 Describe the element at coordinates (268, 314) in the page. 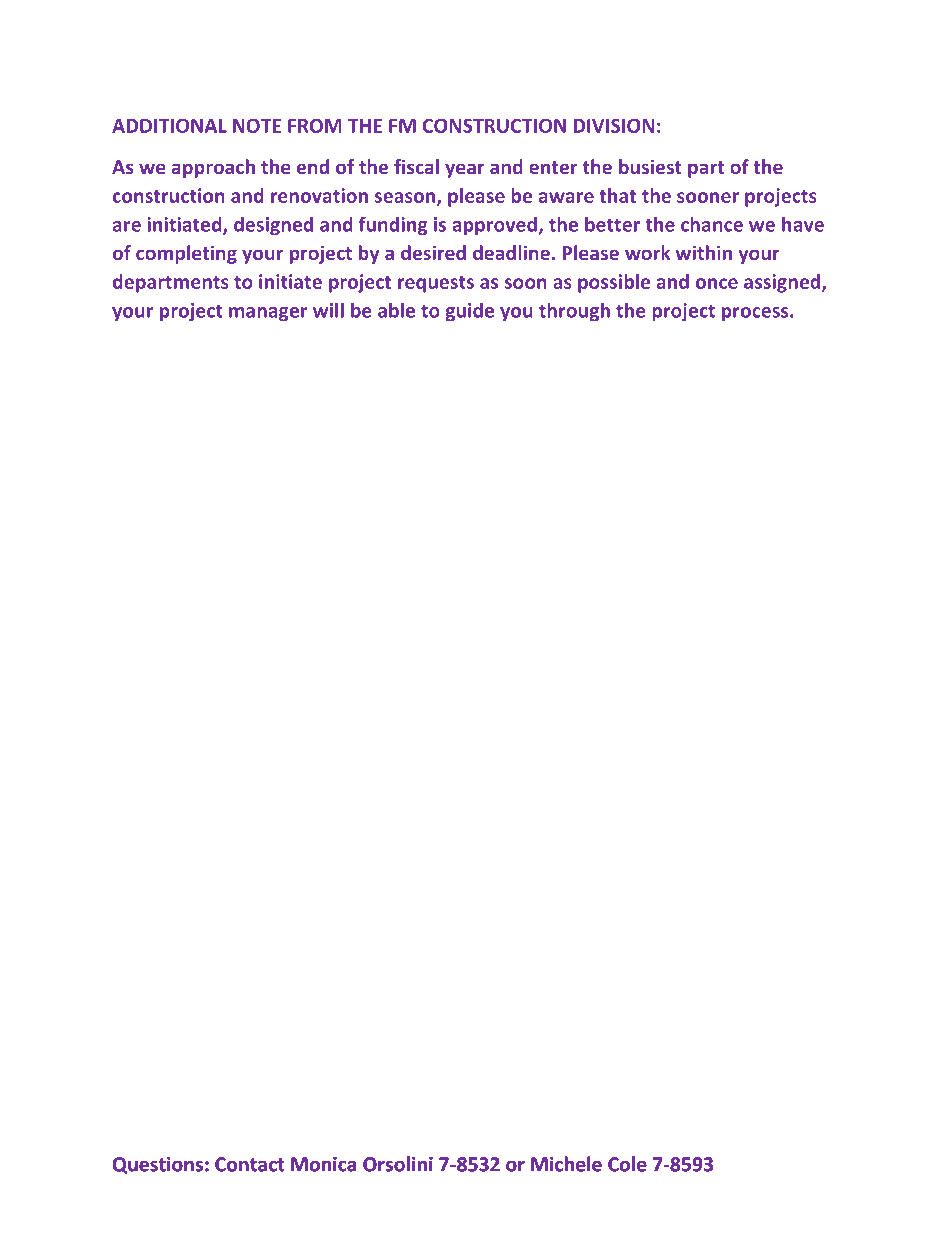

I see `manager` at that location.
